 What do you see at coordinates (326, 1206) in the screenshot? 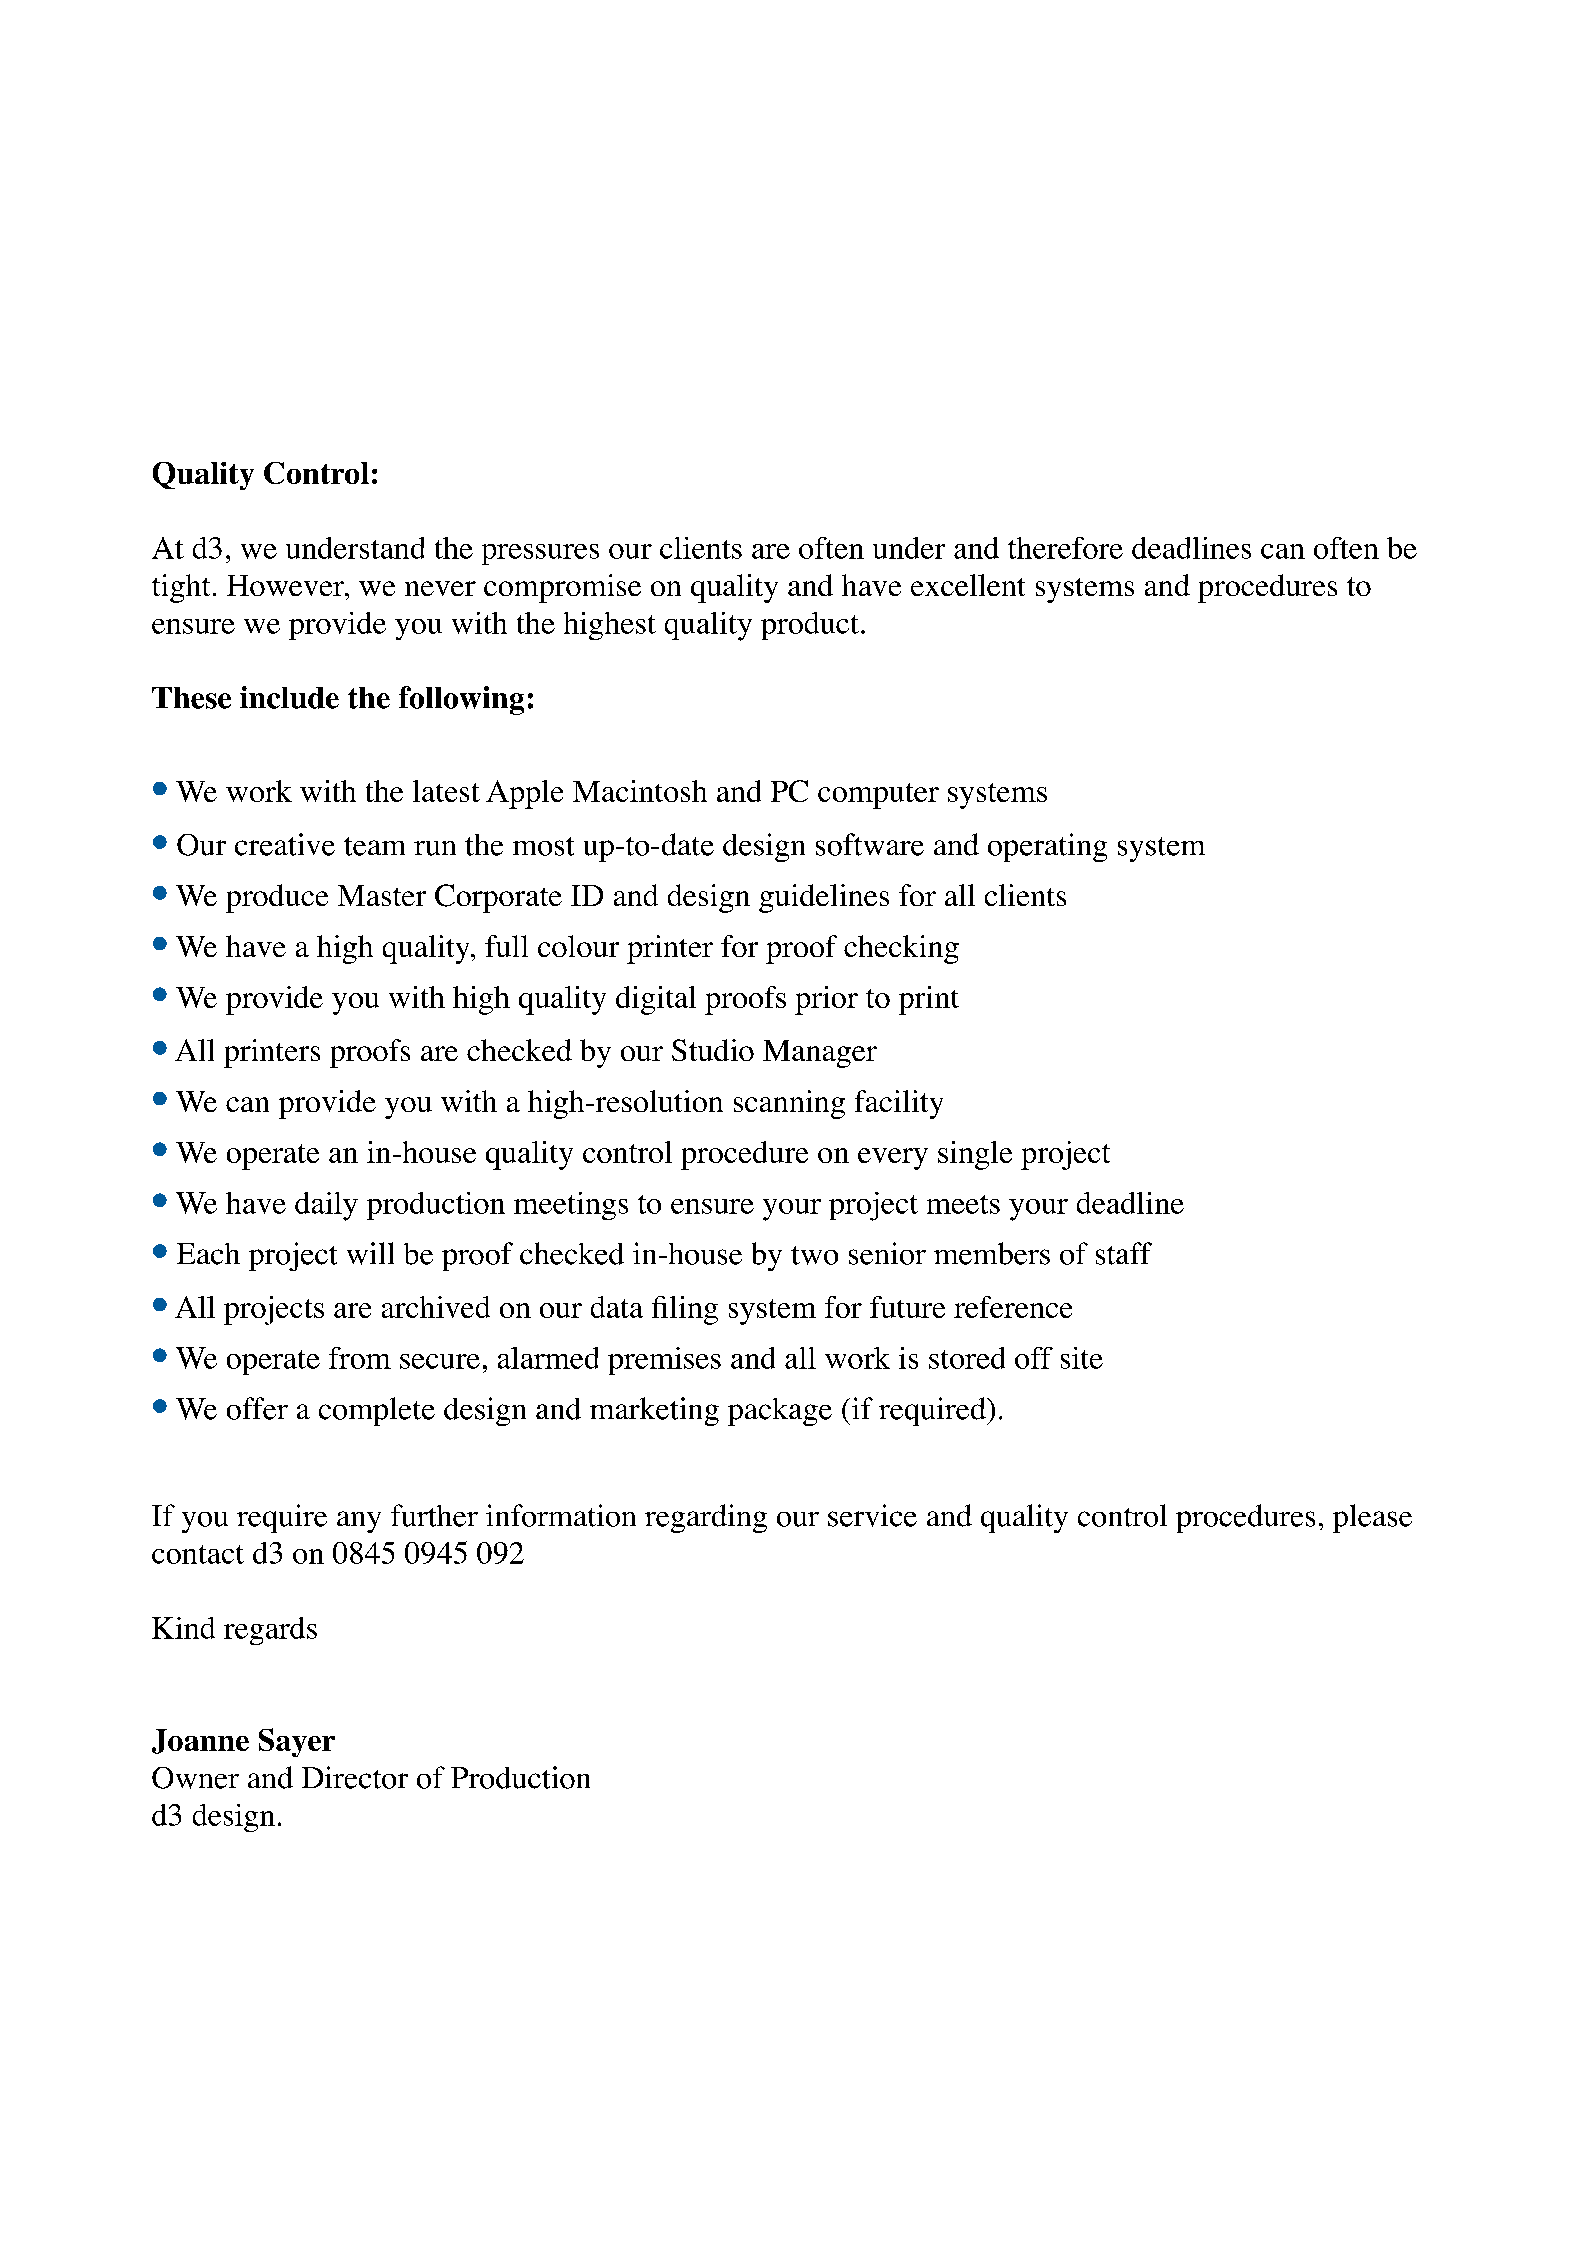
I see `daily` at bounding box center [326, 1206].
